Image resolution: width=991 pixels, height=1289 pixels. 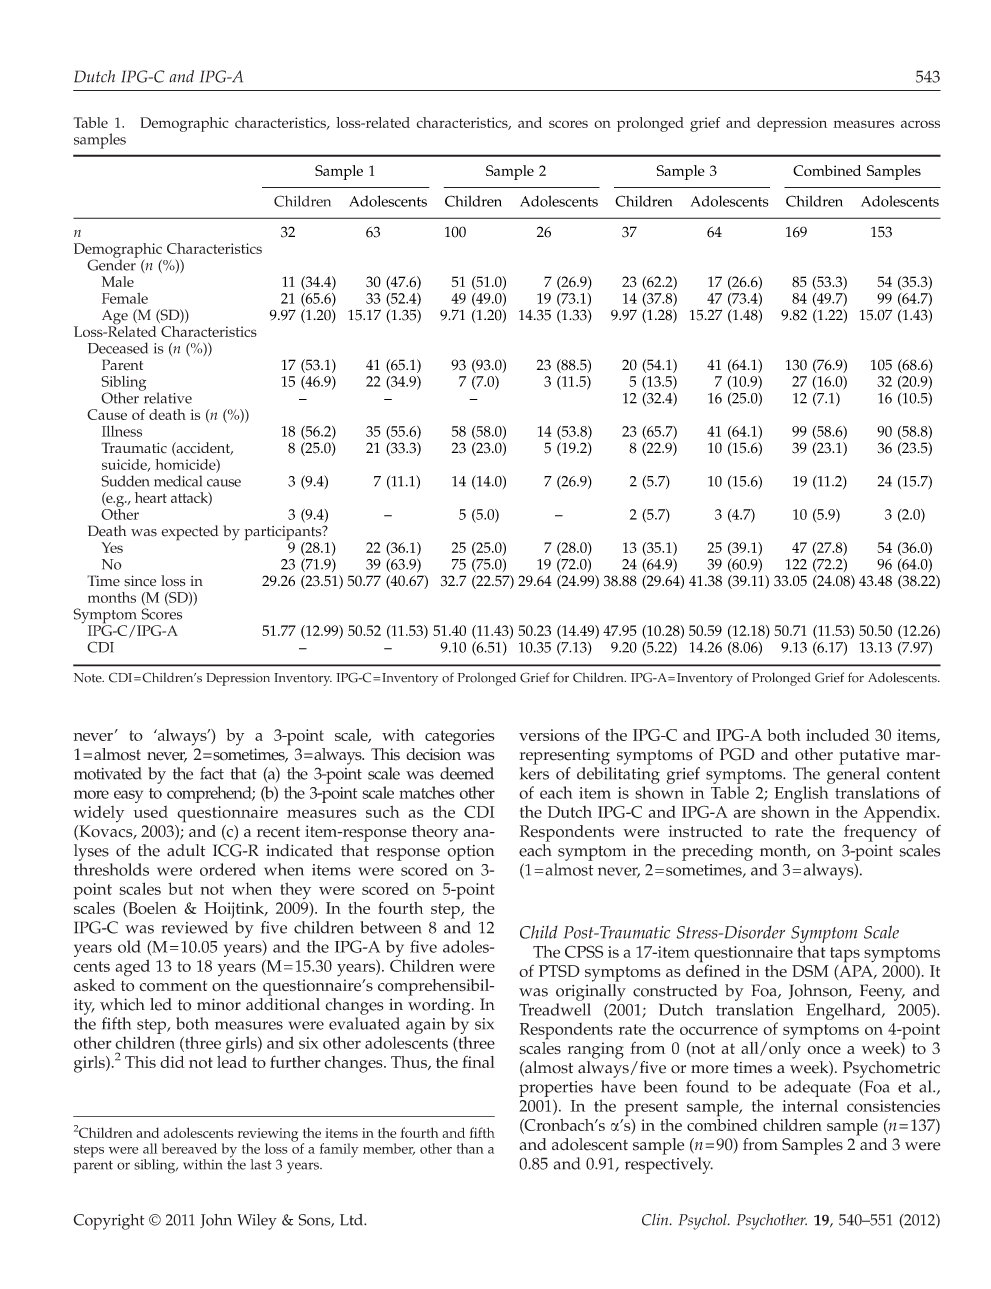 I want to click on relative, so click(x=166, y=397).
